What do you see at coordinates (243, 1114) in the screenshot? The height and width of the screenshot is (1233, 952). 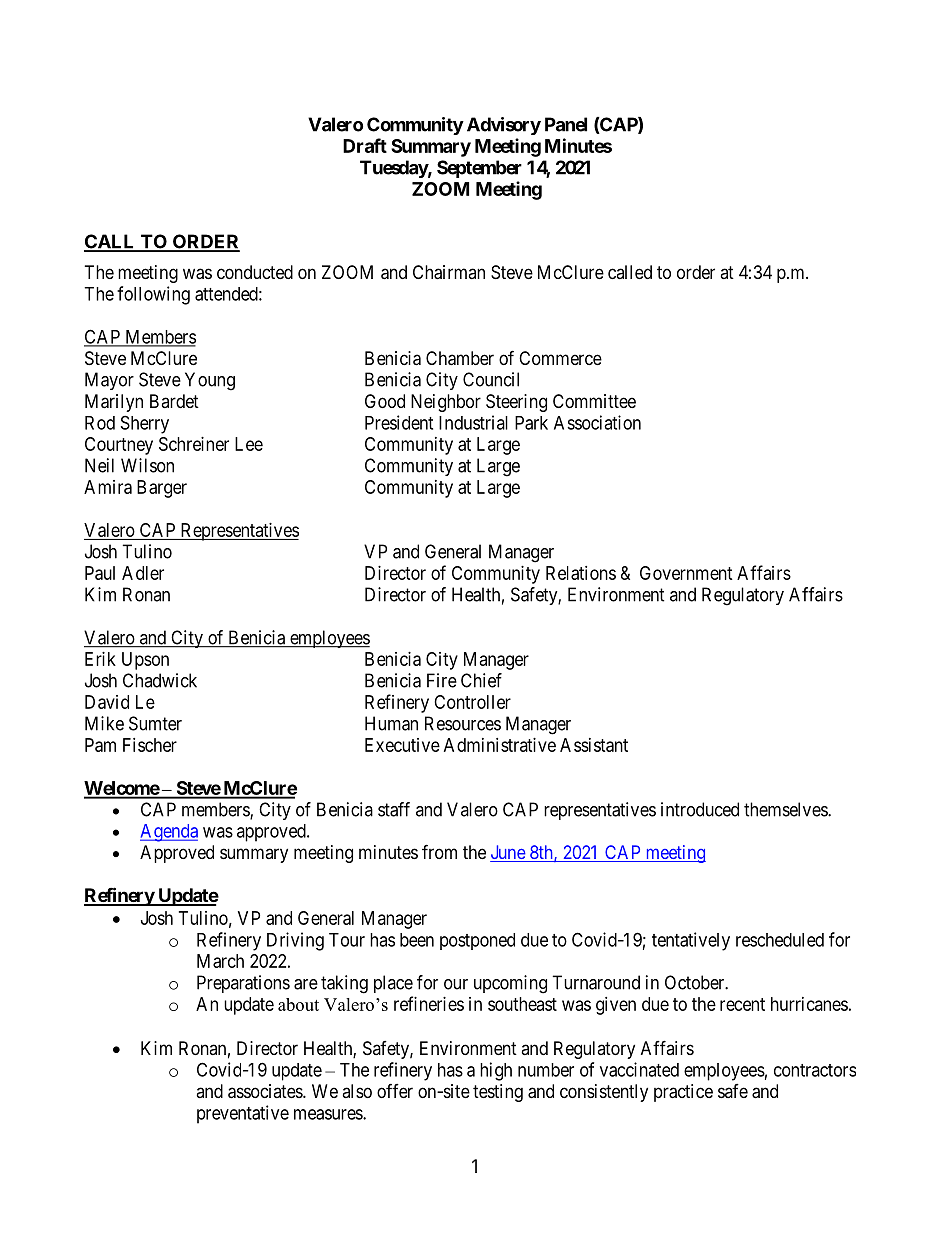 I see `preventative` at bounding box center [243, 1114].
